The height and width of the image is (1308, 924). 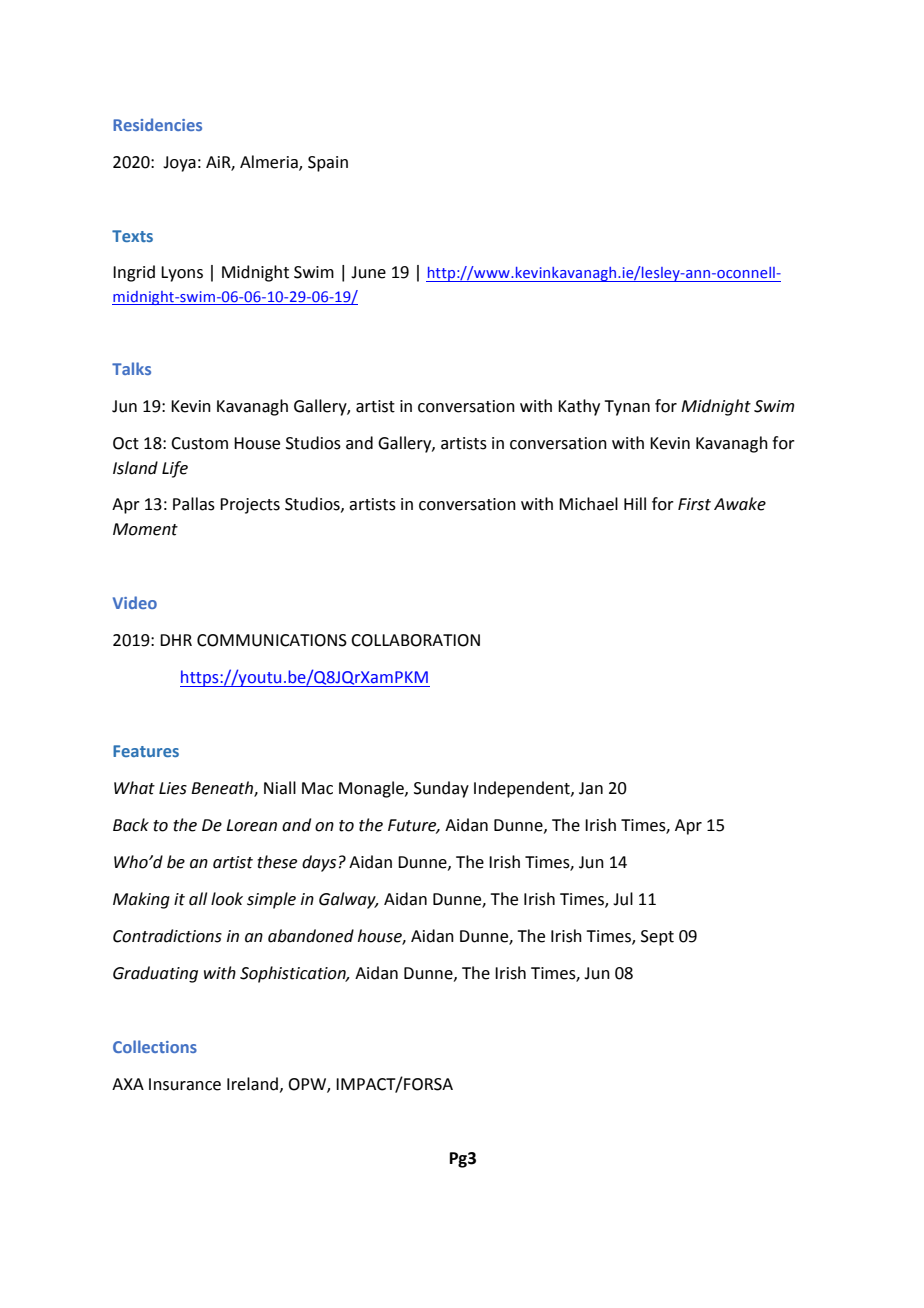 I want to click on First, so click(x=694, y=504).
